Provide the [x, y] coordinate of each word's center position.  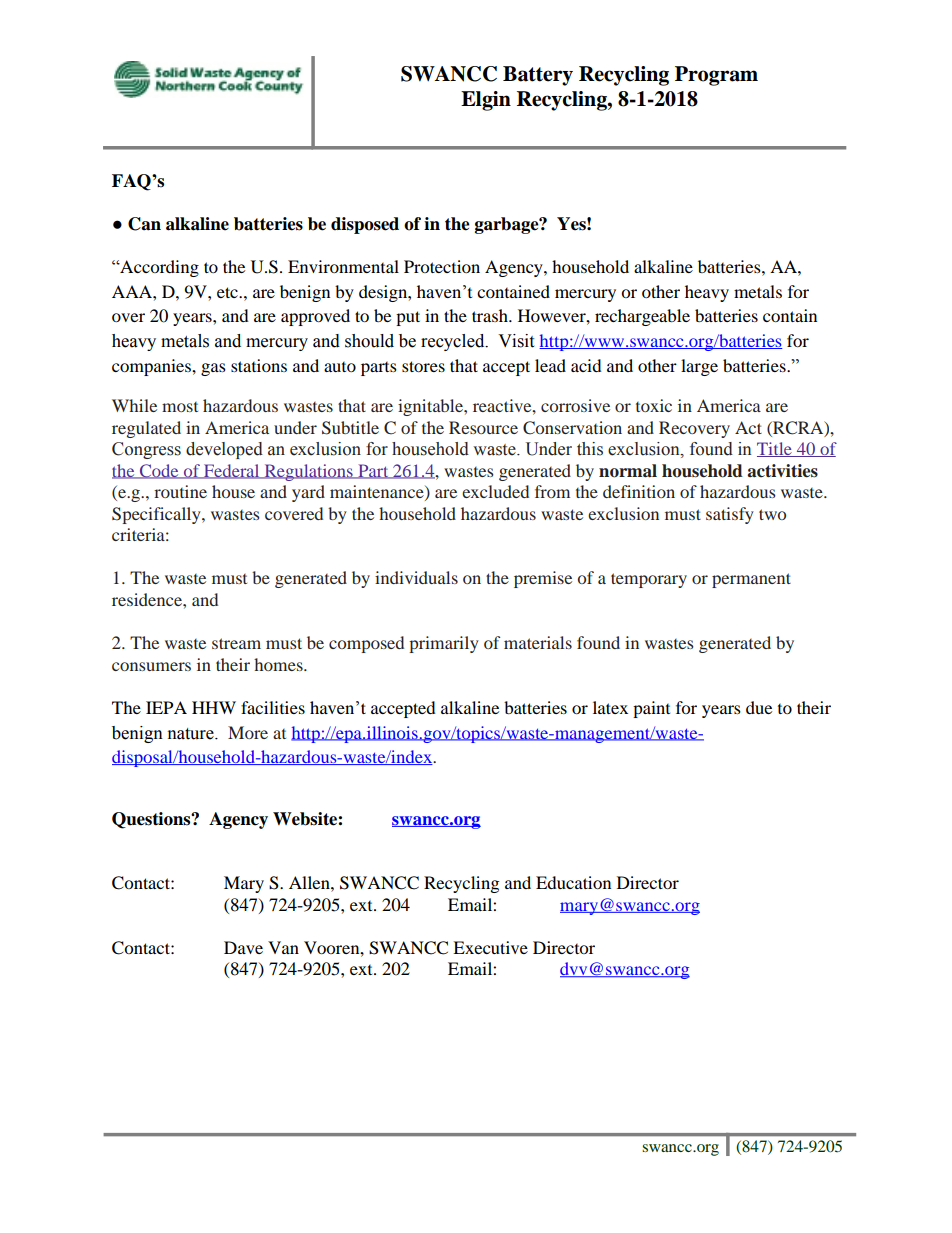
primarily [444, 644]
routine [180, 491]
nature [192, 734]
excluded [495, 491]
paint [651, 709]
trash [491, 315]
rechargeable [642, 317]
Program [716, 76]
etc [228, 292]
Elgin [486, 101]
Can [144, 224]
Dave [243, 947]
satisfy [730, 515]
